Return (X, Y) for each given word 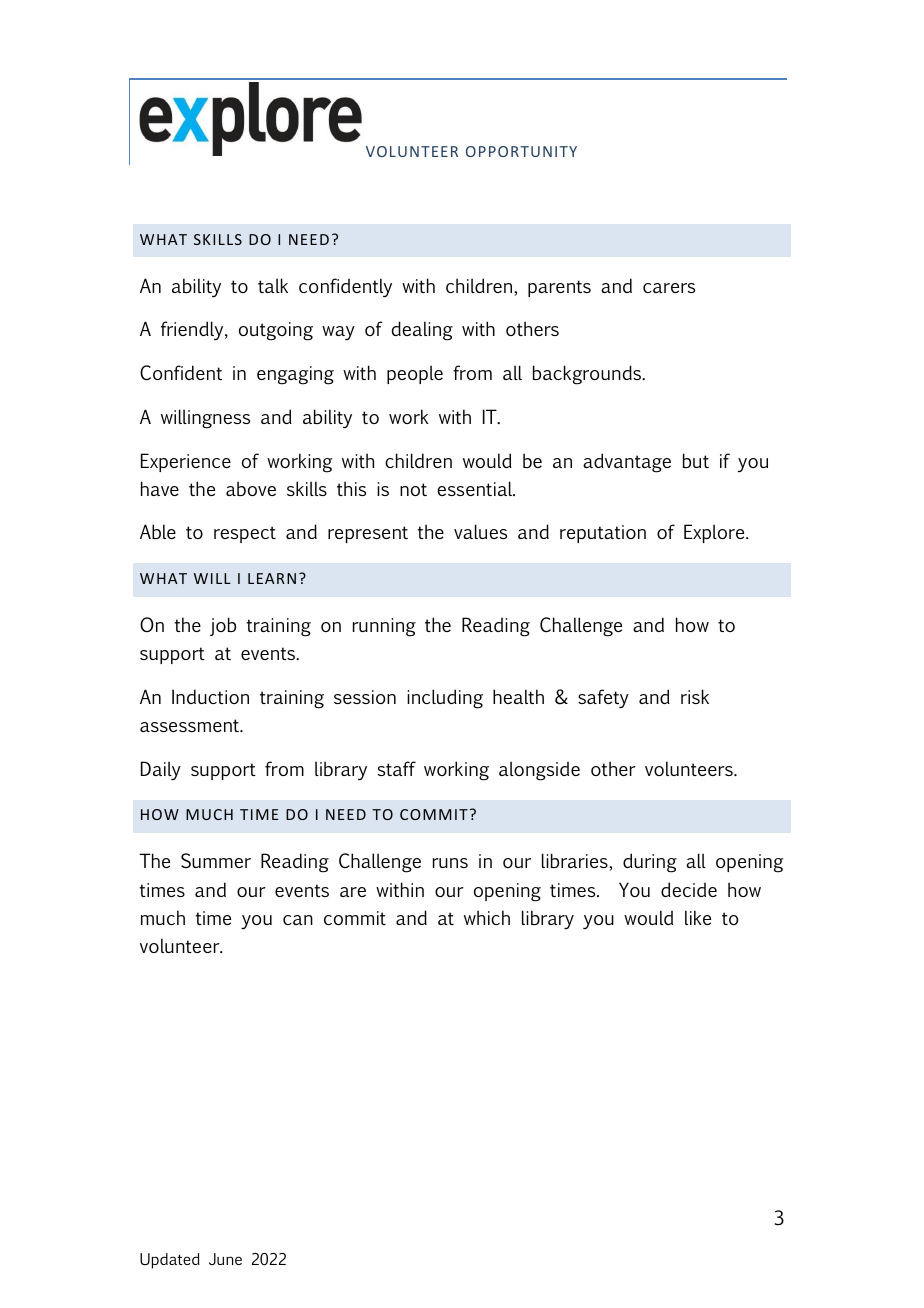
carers (669, 288)
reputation (603, 534)
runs (450, 863)
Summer (216, 861)
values (480, 531)
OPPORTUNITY (521, 151)
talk (273, 285)
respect (245, 534)
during (650, 863)
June (225, 1259)
